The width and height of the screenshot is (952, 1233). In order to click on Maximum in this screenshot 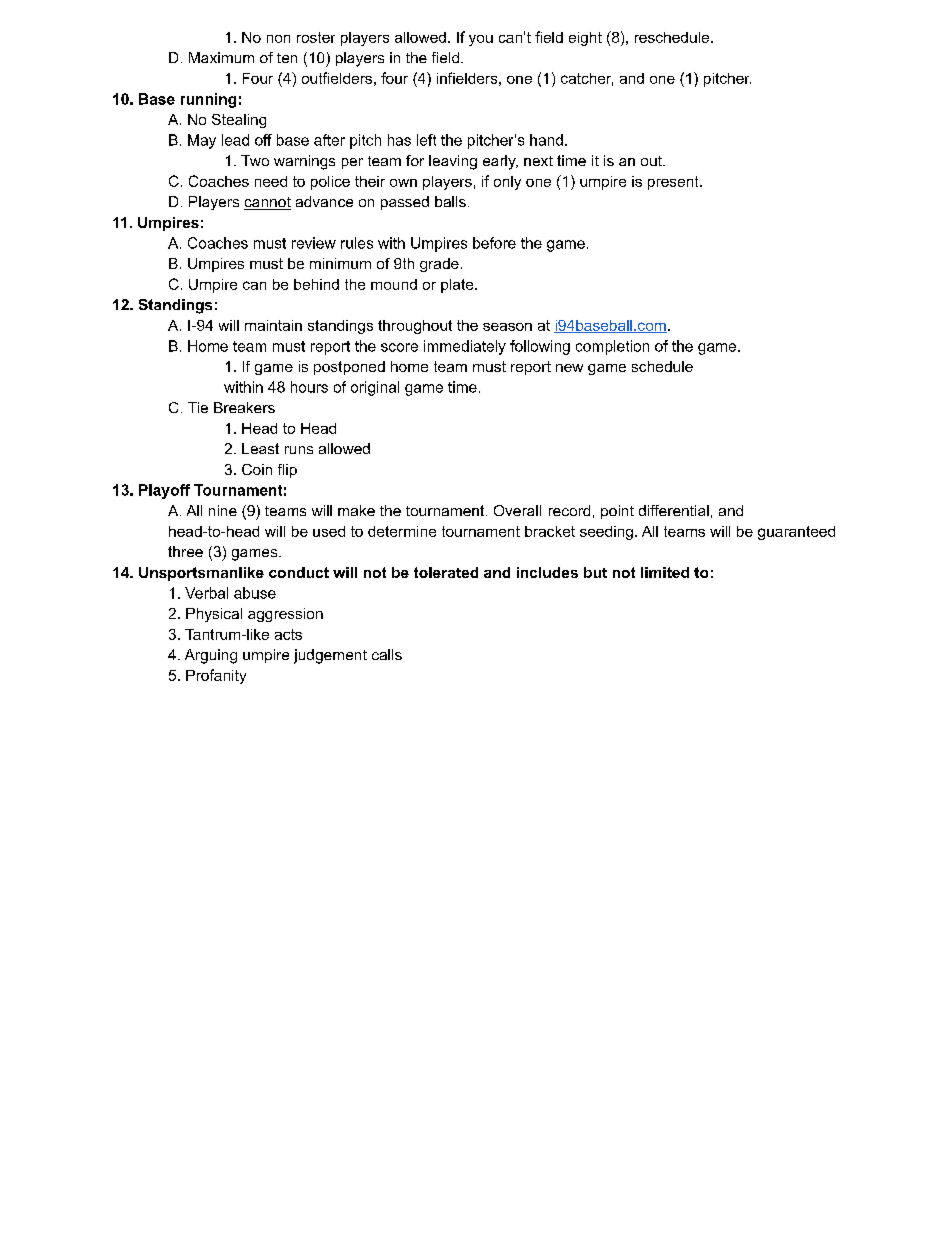, I will do `click(221, 57)`.
